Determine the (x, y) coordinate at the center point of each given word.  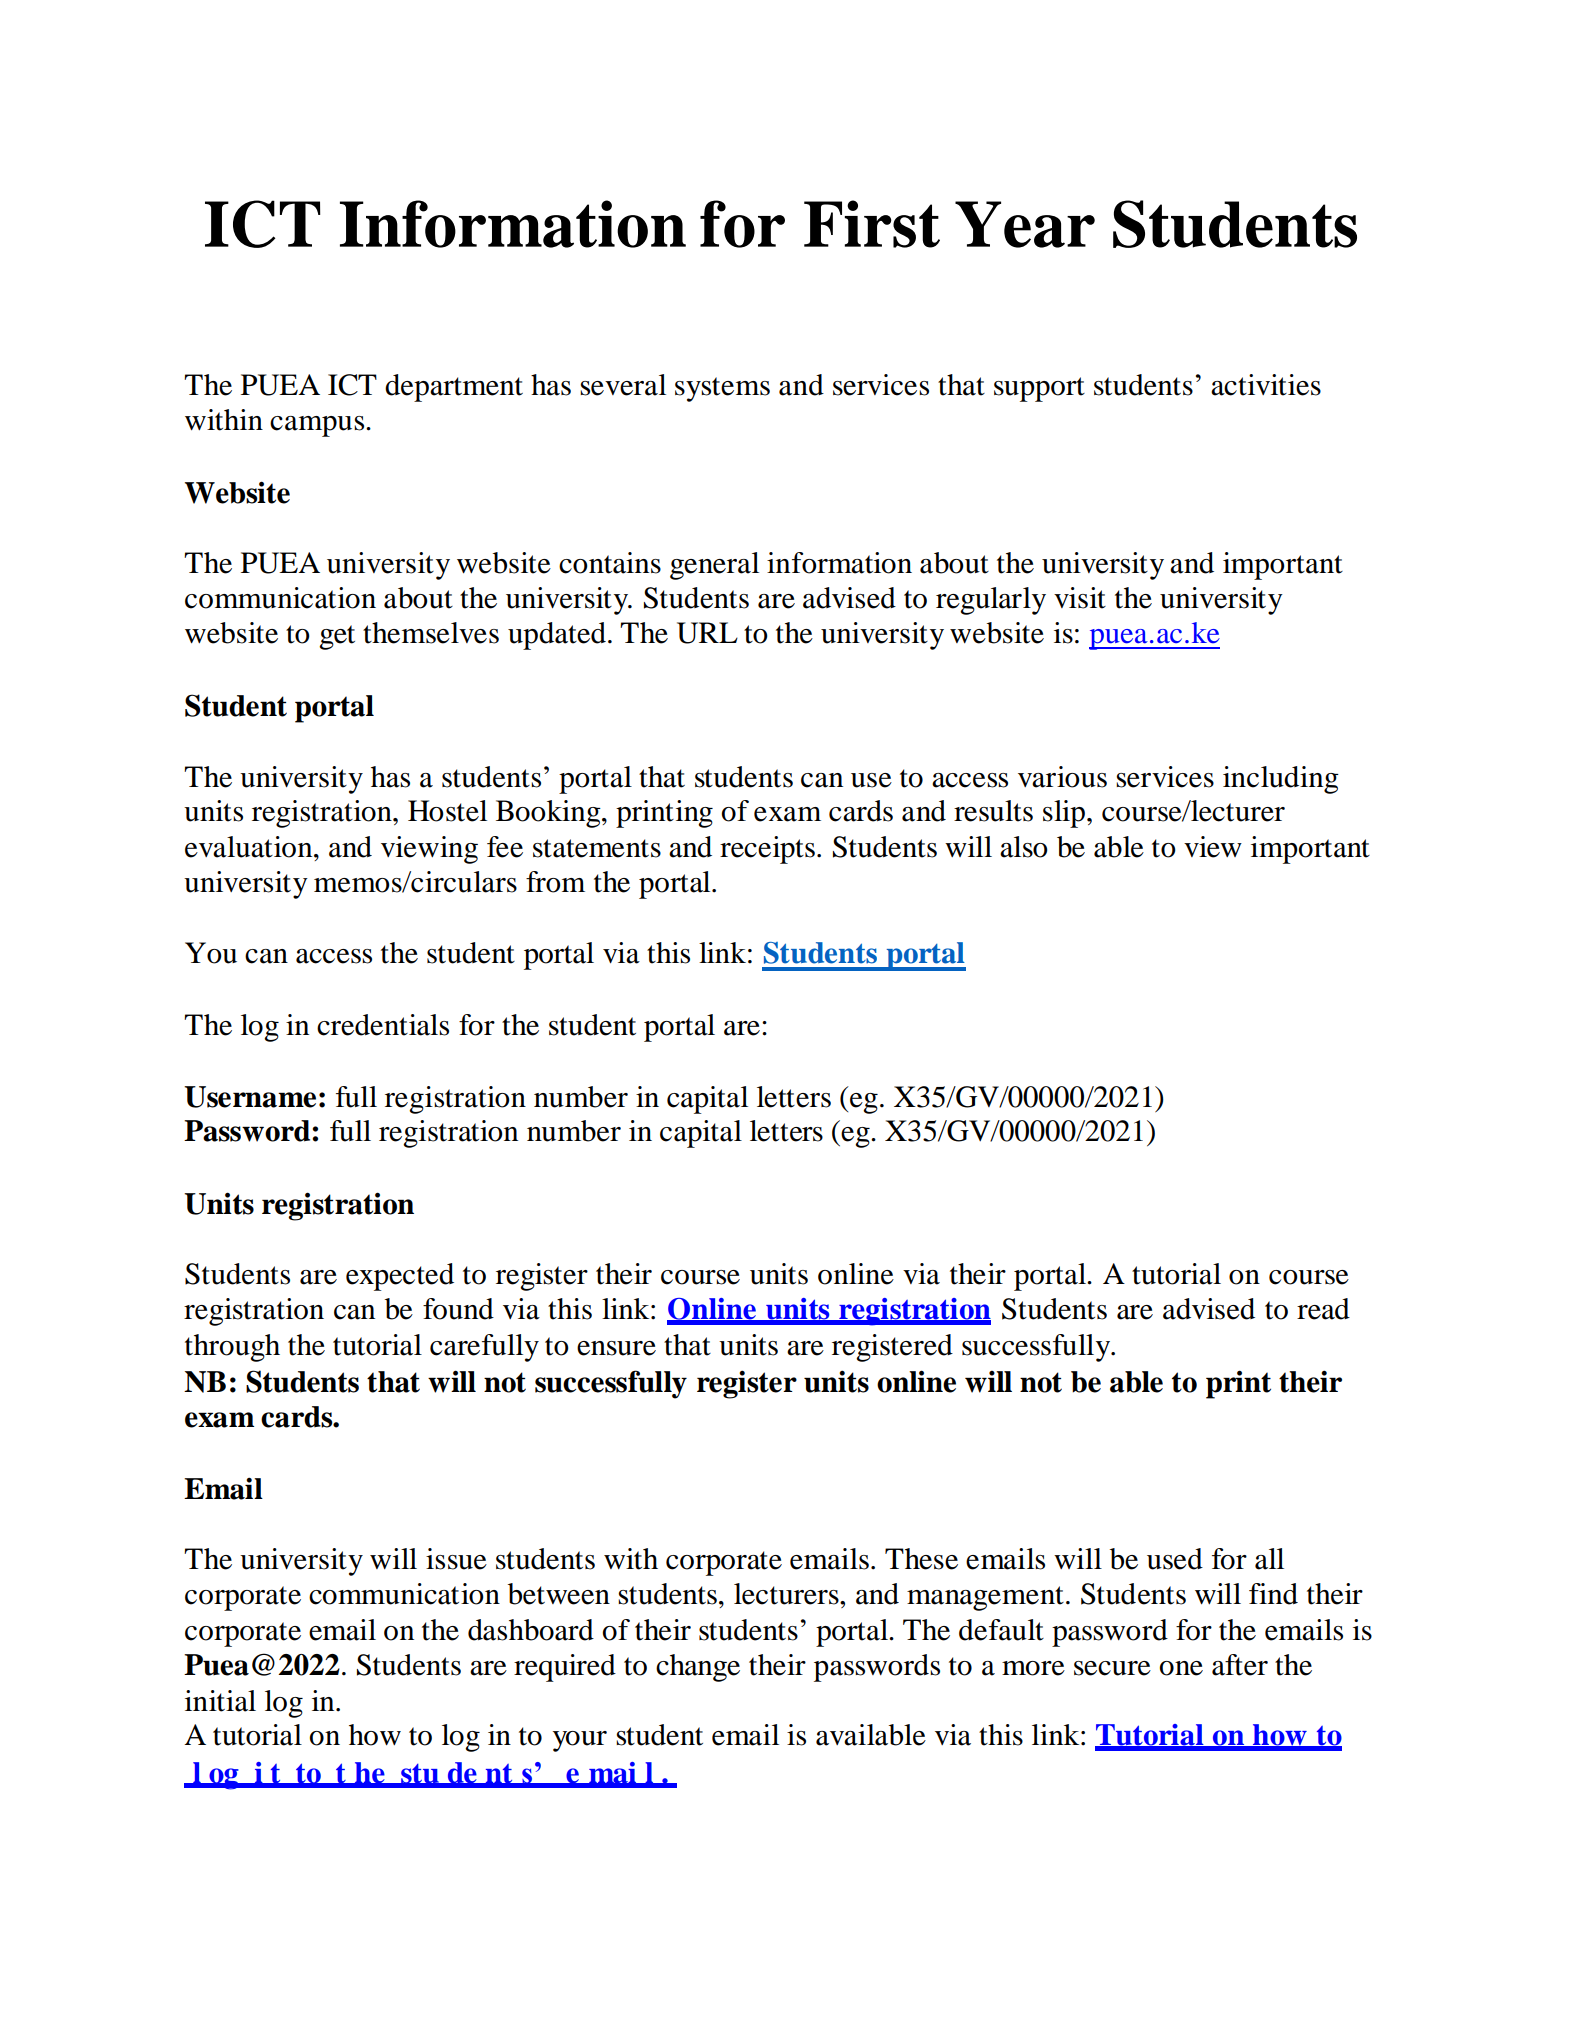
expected (400, 1277)
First (872, 224)
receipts (767, 850)
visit (1080, 598)
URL (707, 633)
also (1024, 847)
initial (220, 1701)
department (454, 388)
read (1323, 1309)
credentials (383, 1025)
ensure (616, 1348)
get (337, 637)
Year (1025, 224)
